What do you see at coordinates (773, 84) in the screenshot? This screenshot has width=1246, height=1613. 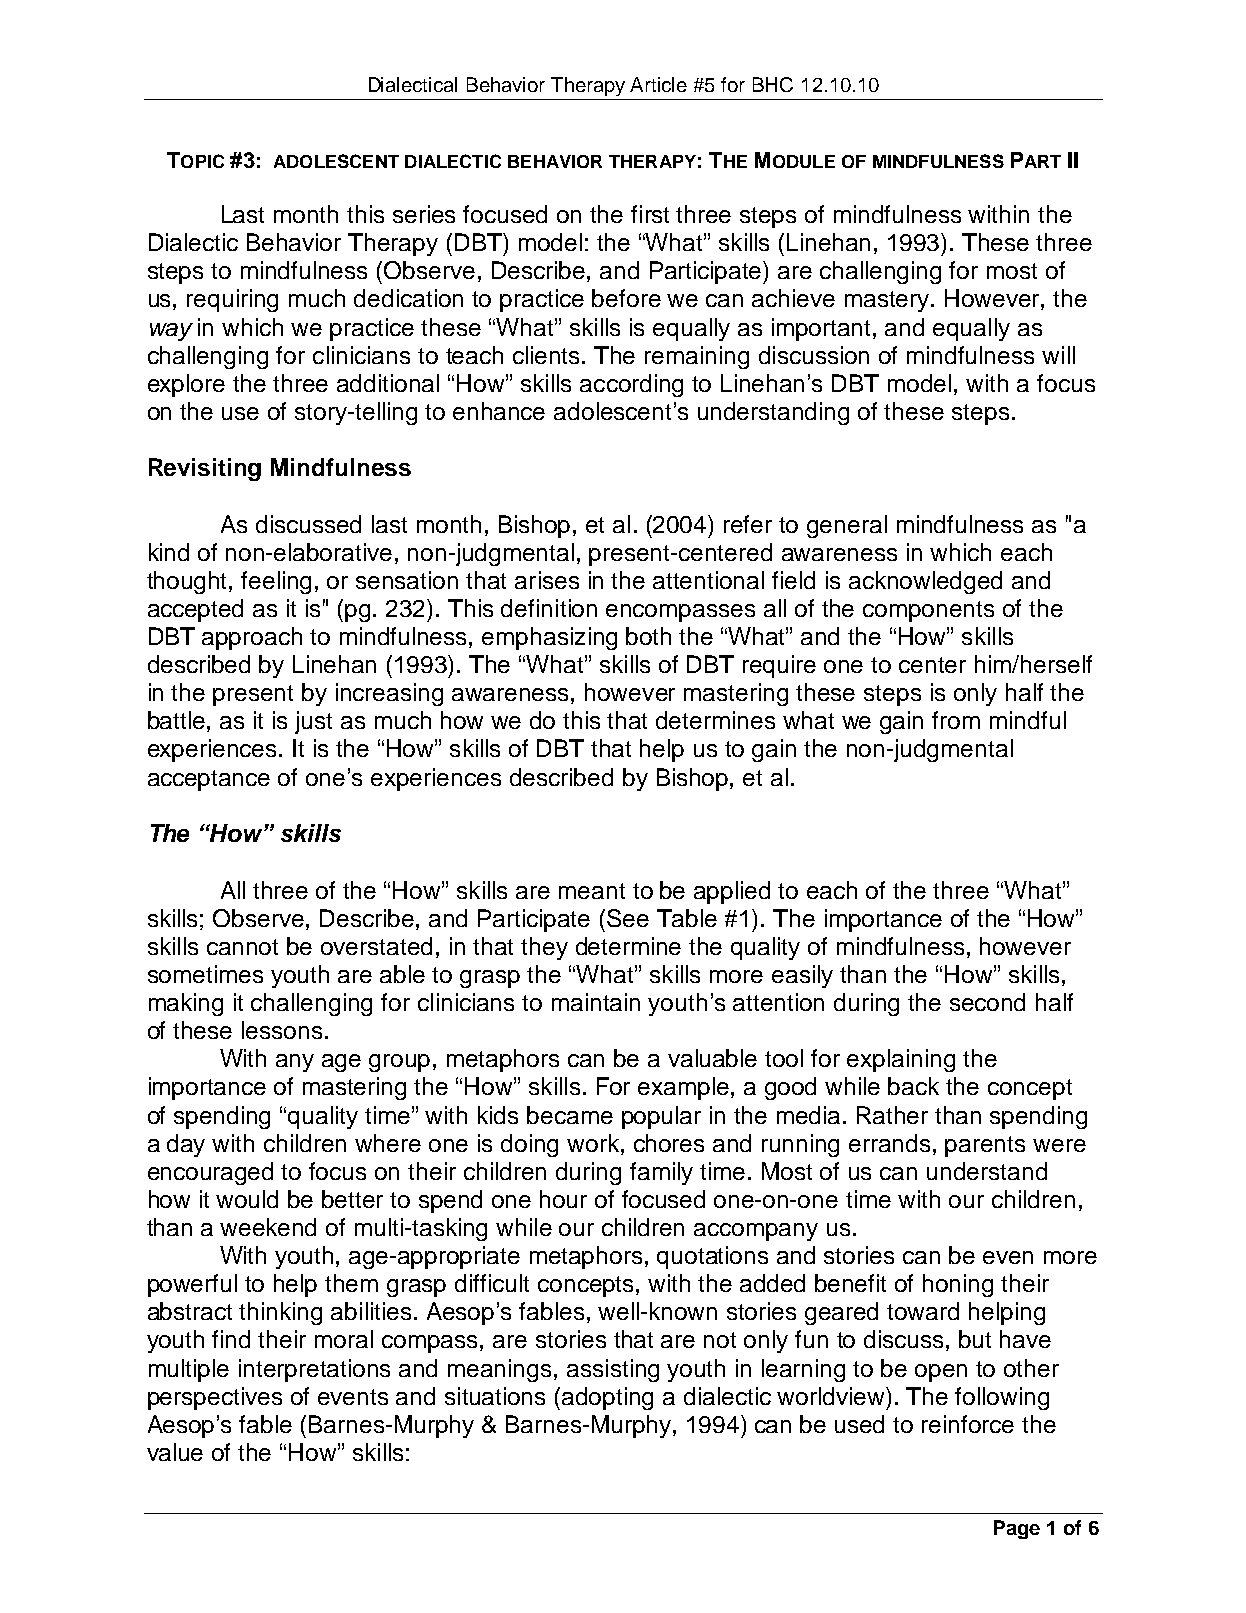 I see `BHC` at bounding box center [773, 84].
